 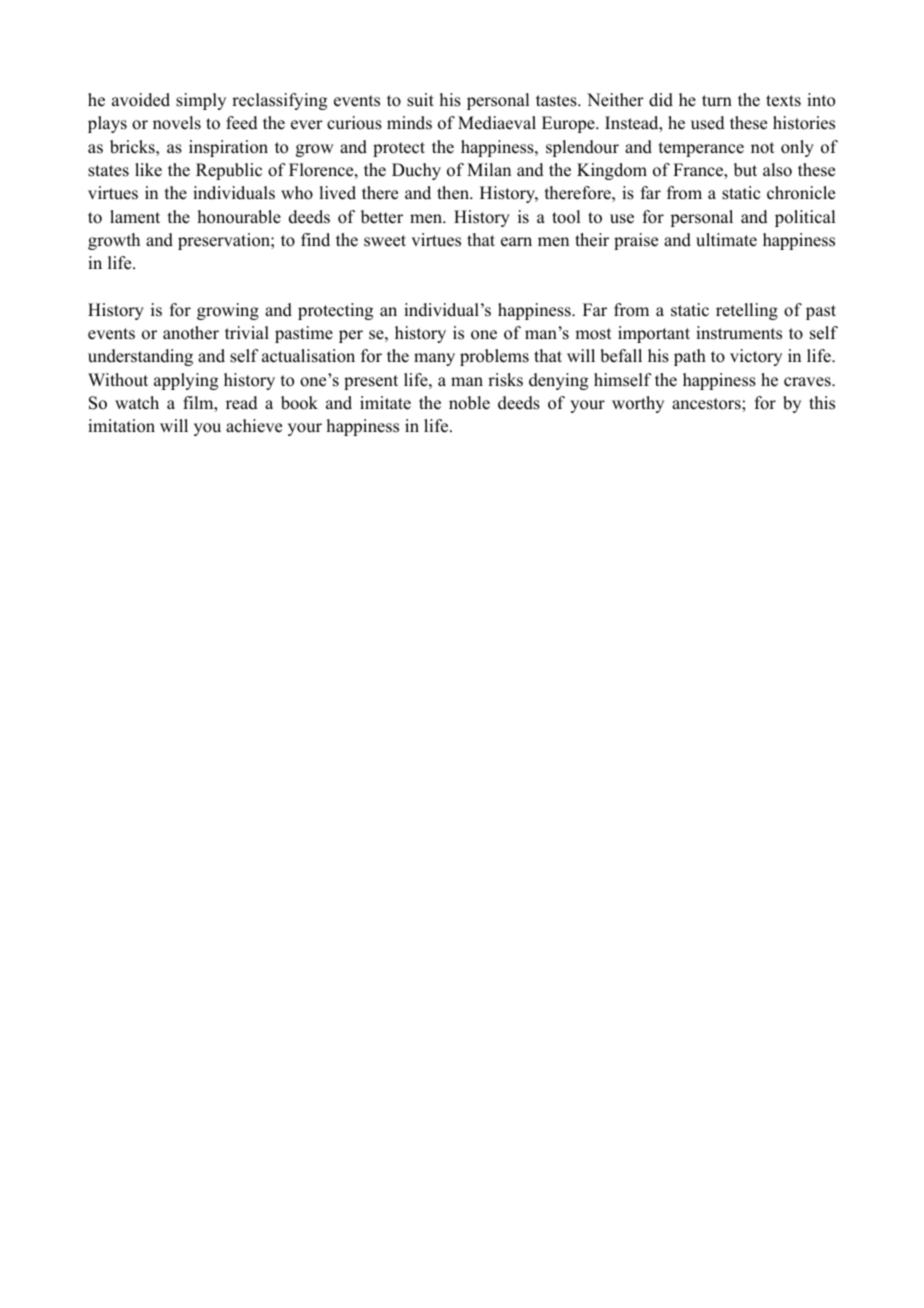 What do you see at coordinates (717, 101) in the screenshot?
I see `turn` at bounding box center [717, 101].
